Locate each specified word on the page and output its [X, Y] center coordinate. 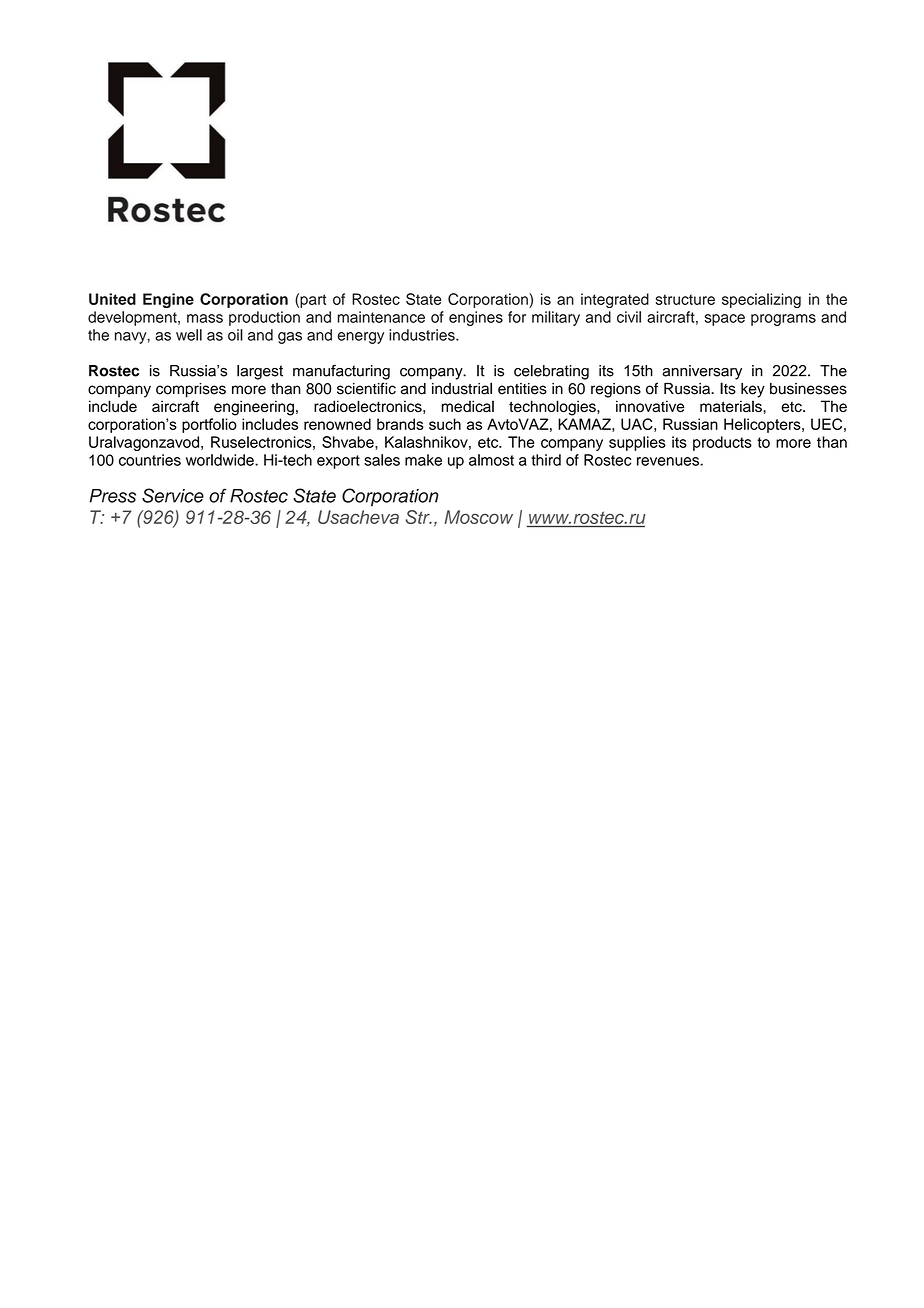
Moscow [478, 517]
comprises [191, 390]
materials [732, 406]
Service [173, 495]
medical [468, 406]
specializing [761, 300]
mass [205, 318]
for [517, 317]
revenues [669, 461]
